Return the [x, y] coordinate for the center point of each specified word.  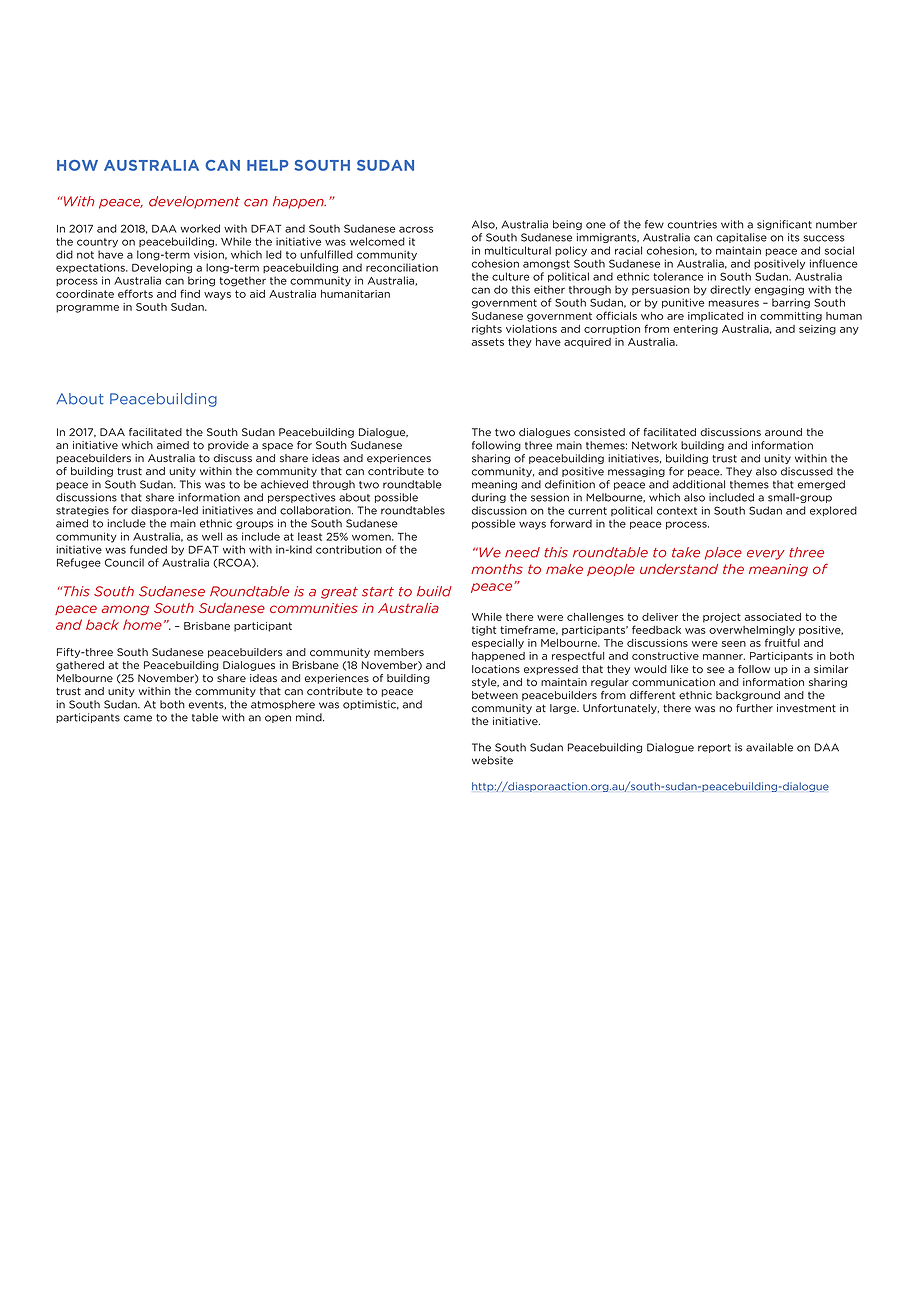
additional [699, 484]
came [138, 718]
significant [784, 225]
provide [228, 446]
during [489, 498]
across [416, 229]
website [492, 760]
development [194, 202]
